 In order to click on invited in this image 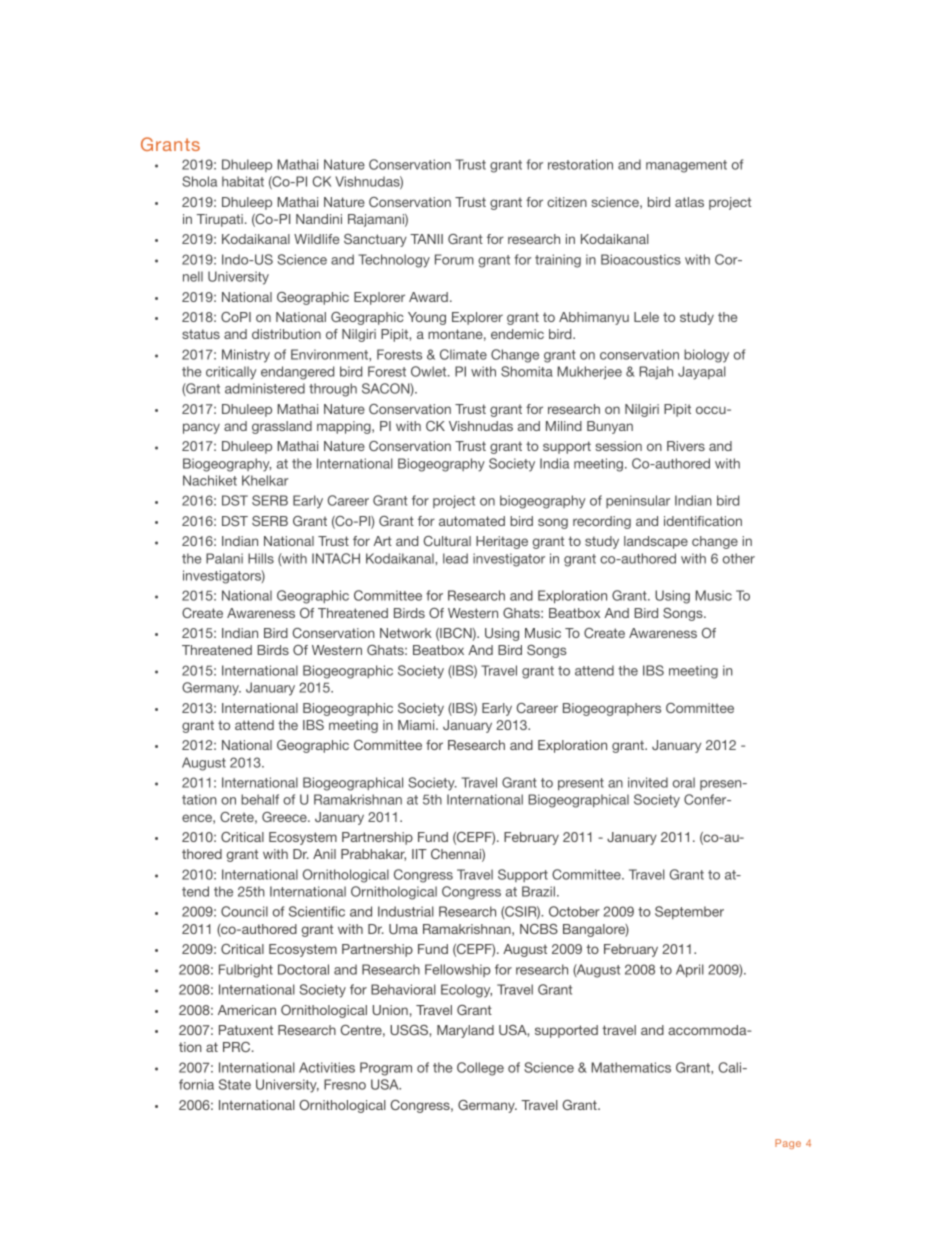, I will do `click(648, 782)`.
